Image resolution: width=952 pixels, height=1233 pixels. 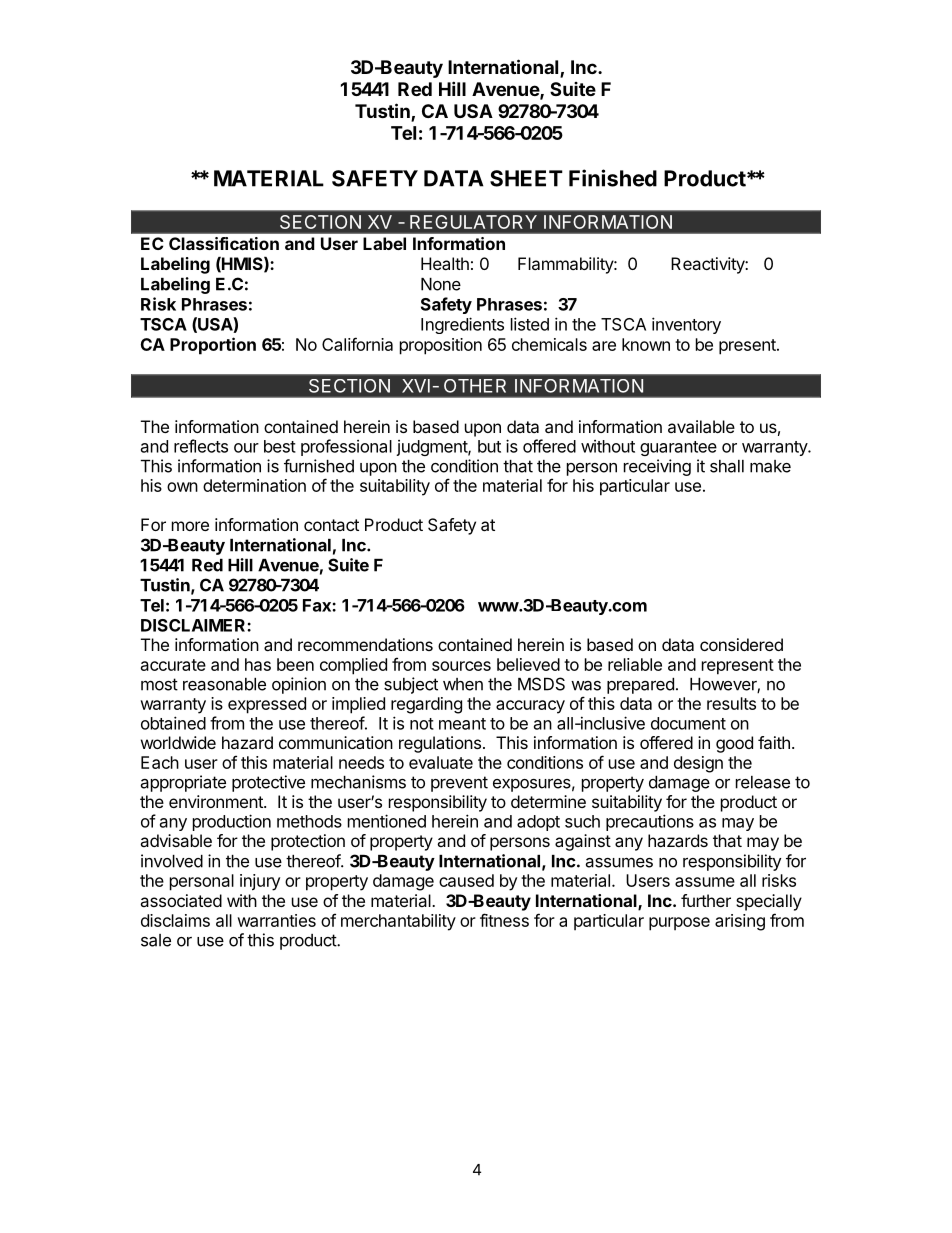 I want to click on considered, so click(x=741, y=644).
